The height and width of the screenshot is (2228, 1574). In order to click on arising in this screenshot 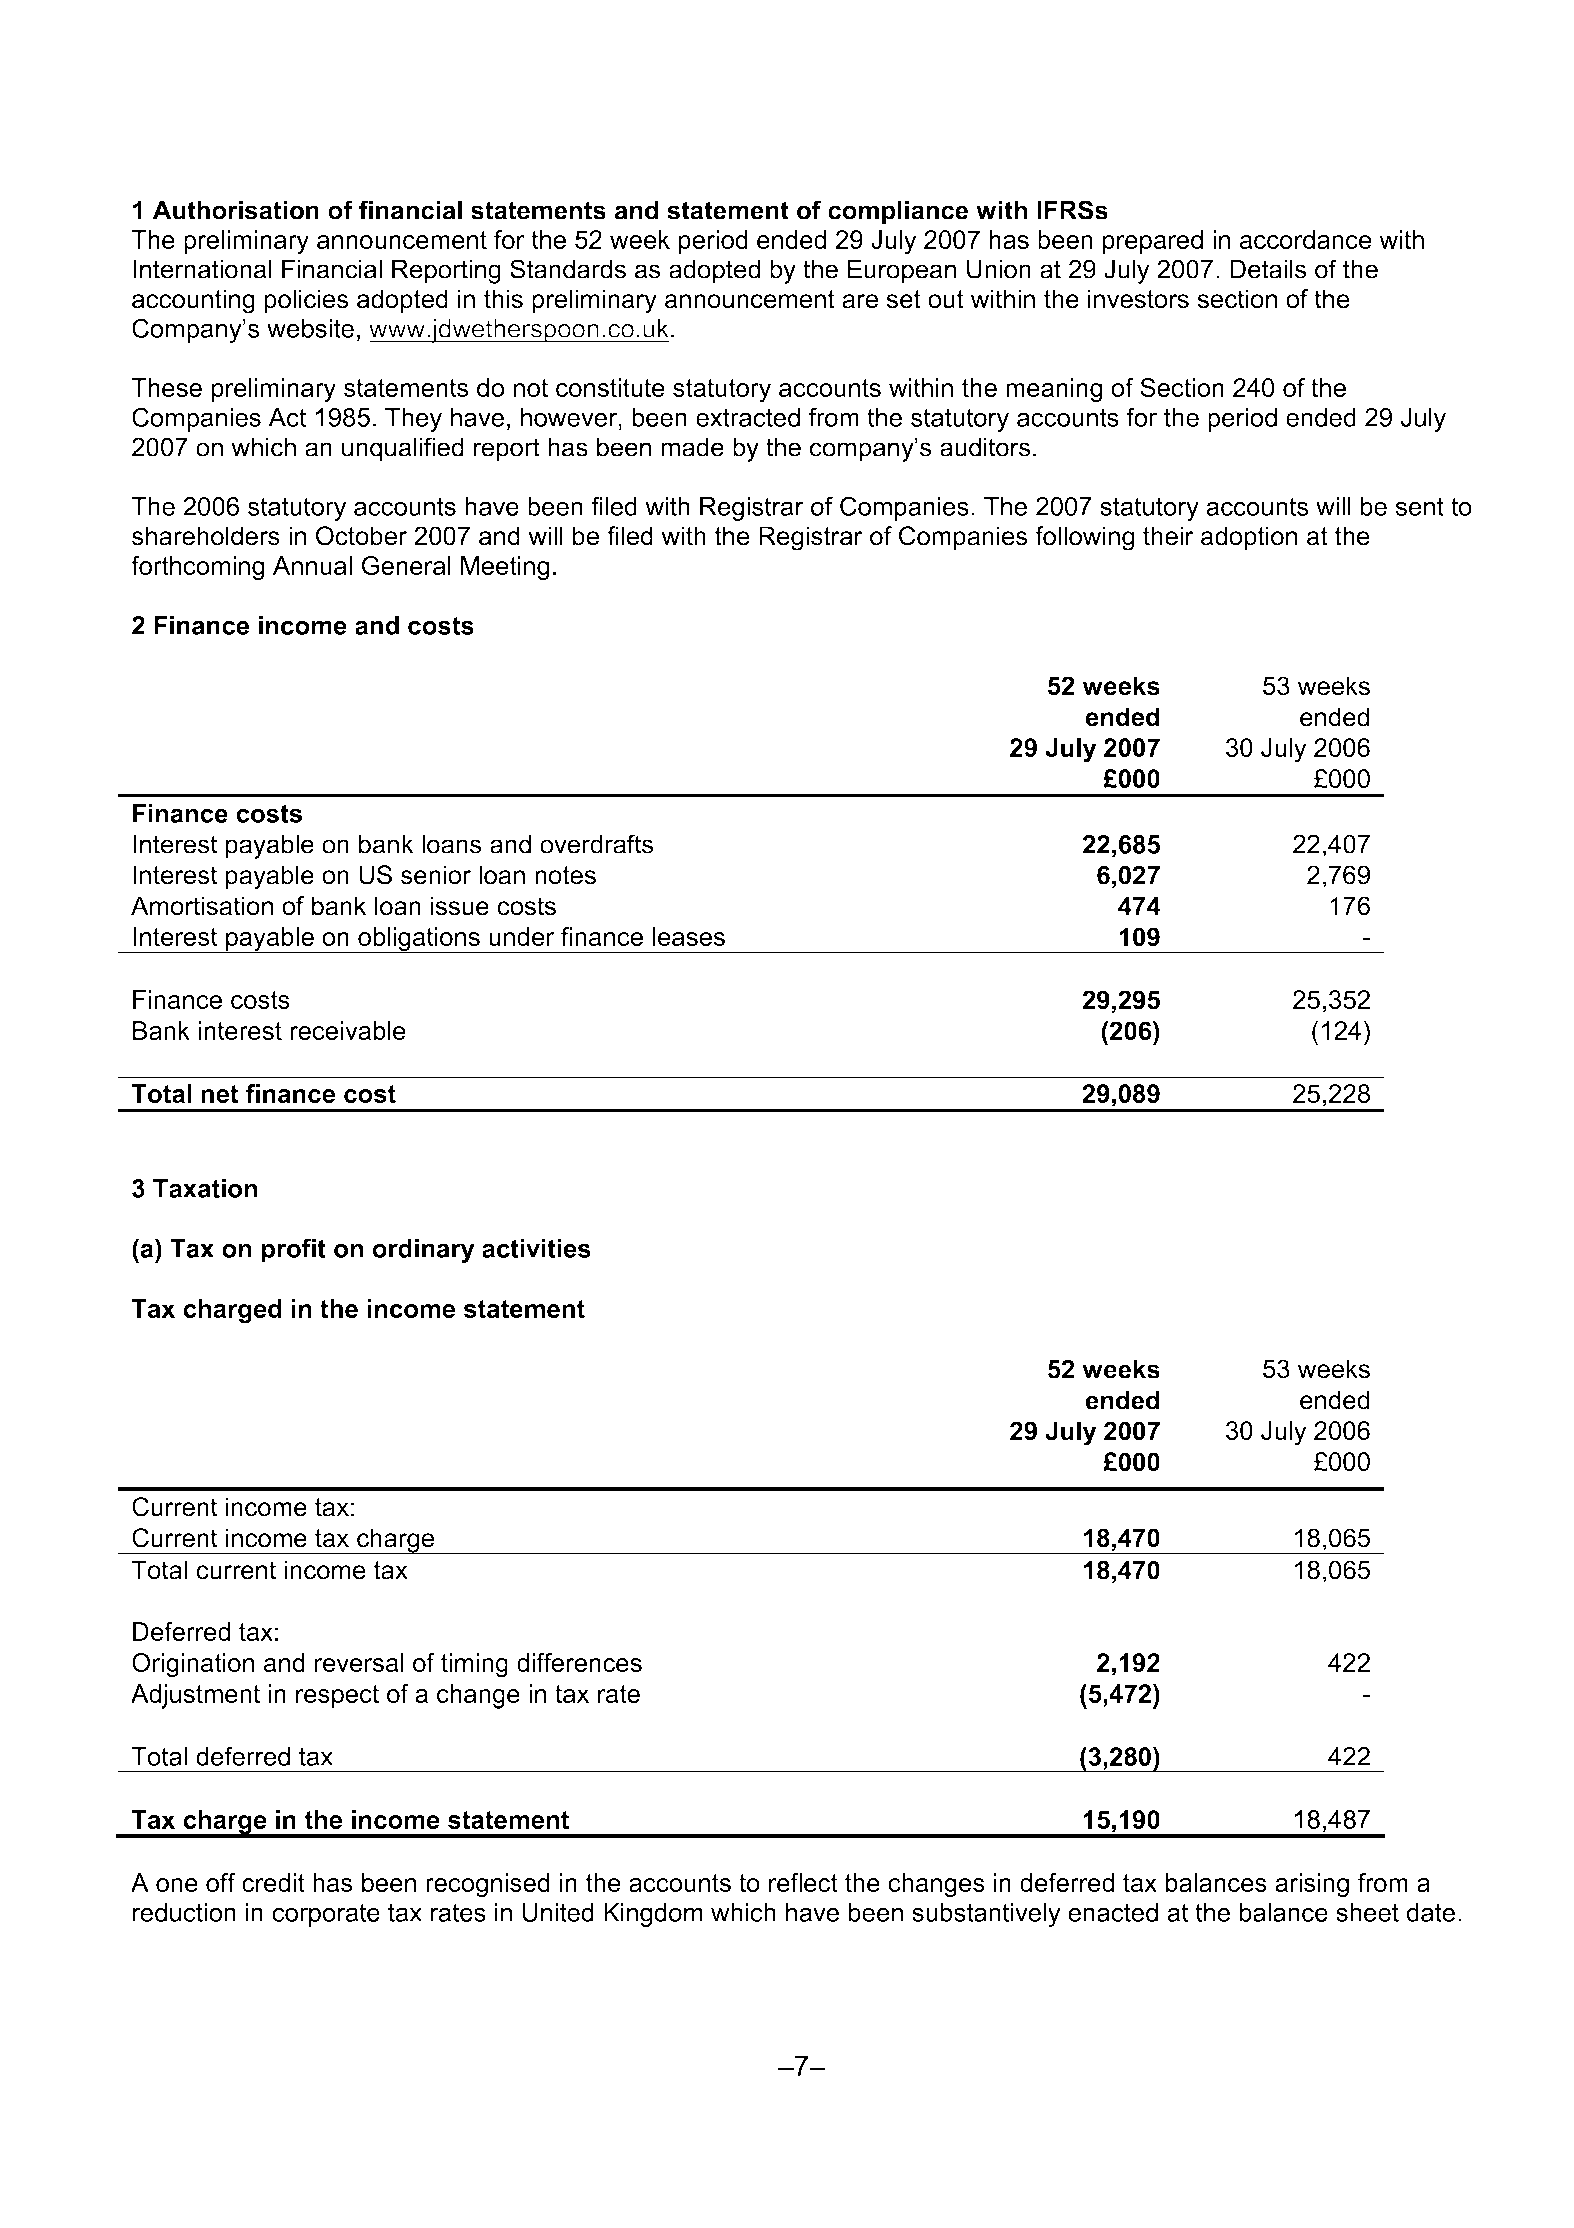, I will do `click(1312, 1885)`.
